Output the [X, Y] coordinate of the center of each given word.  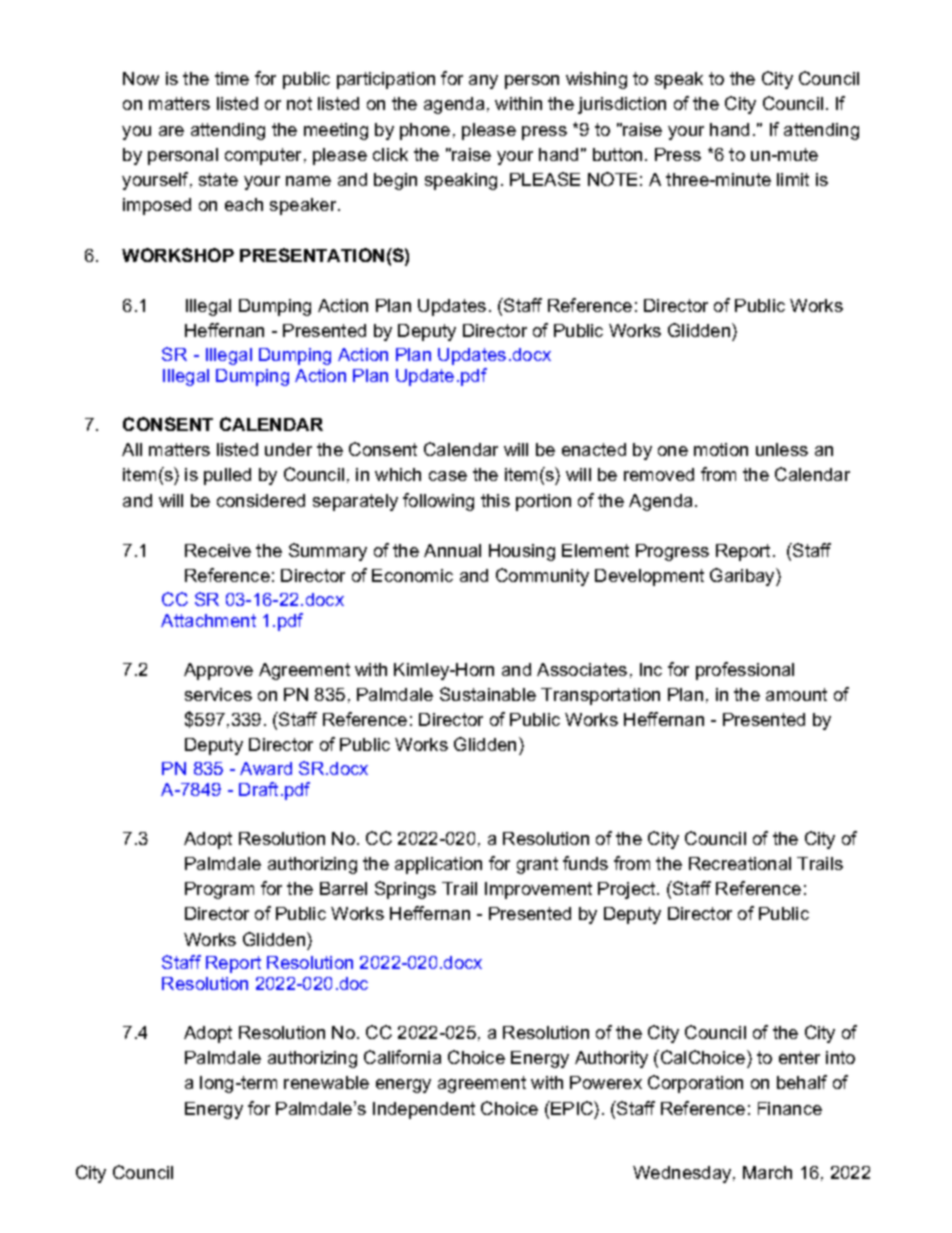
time [232, 78]
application [438, 865]
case [448, 476]
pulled [227, 476]
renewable [326, 1082]
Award [266, 768]
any [483, 82]
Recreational [740, 863]
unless [782, 449]
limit [793, 179]
